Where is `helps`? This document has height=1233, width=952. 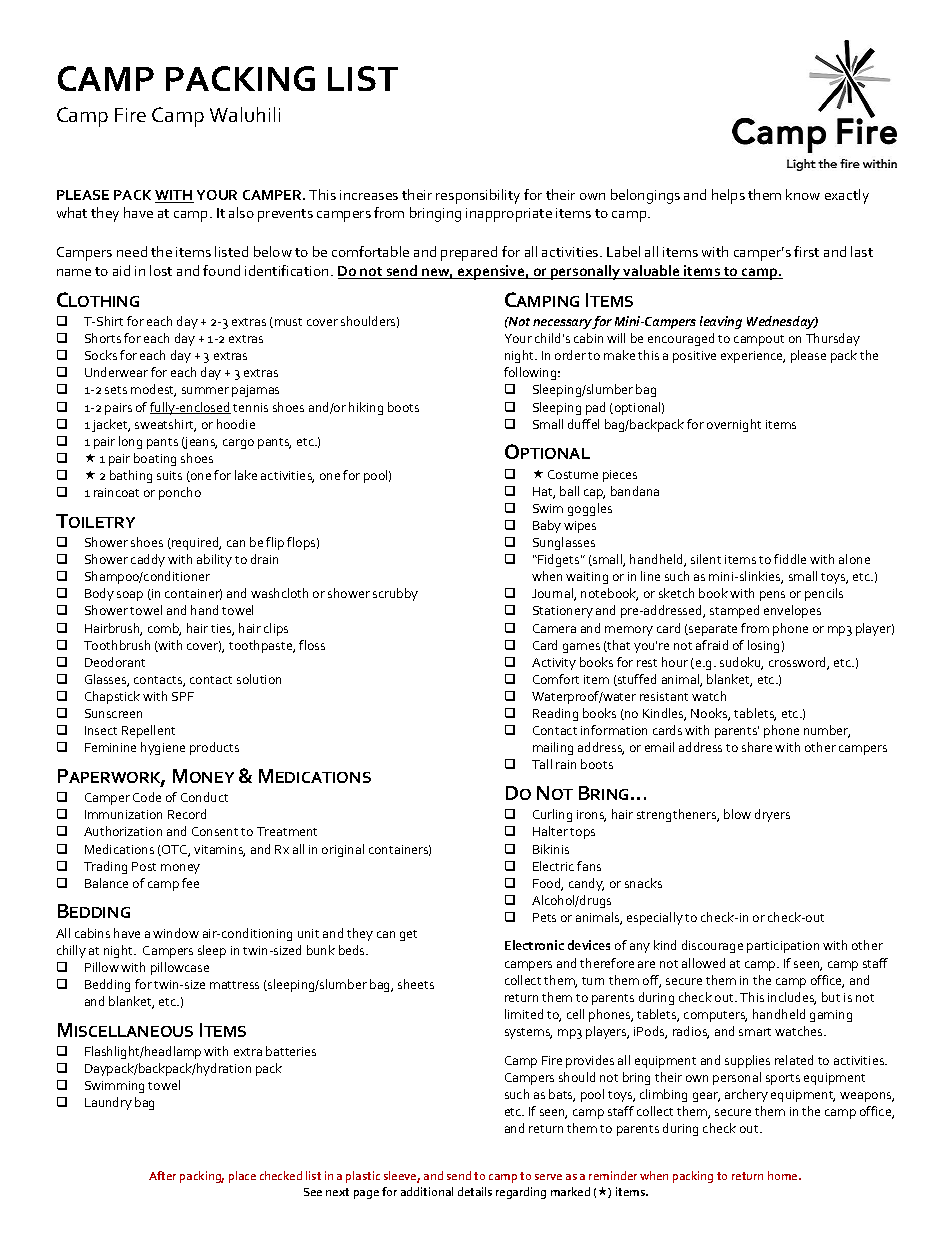 helps is located at coordinates (728, 196).
